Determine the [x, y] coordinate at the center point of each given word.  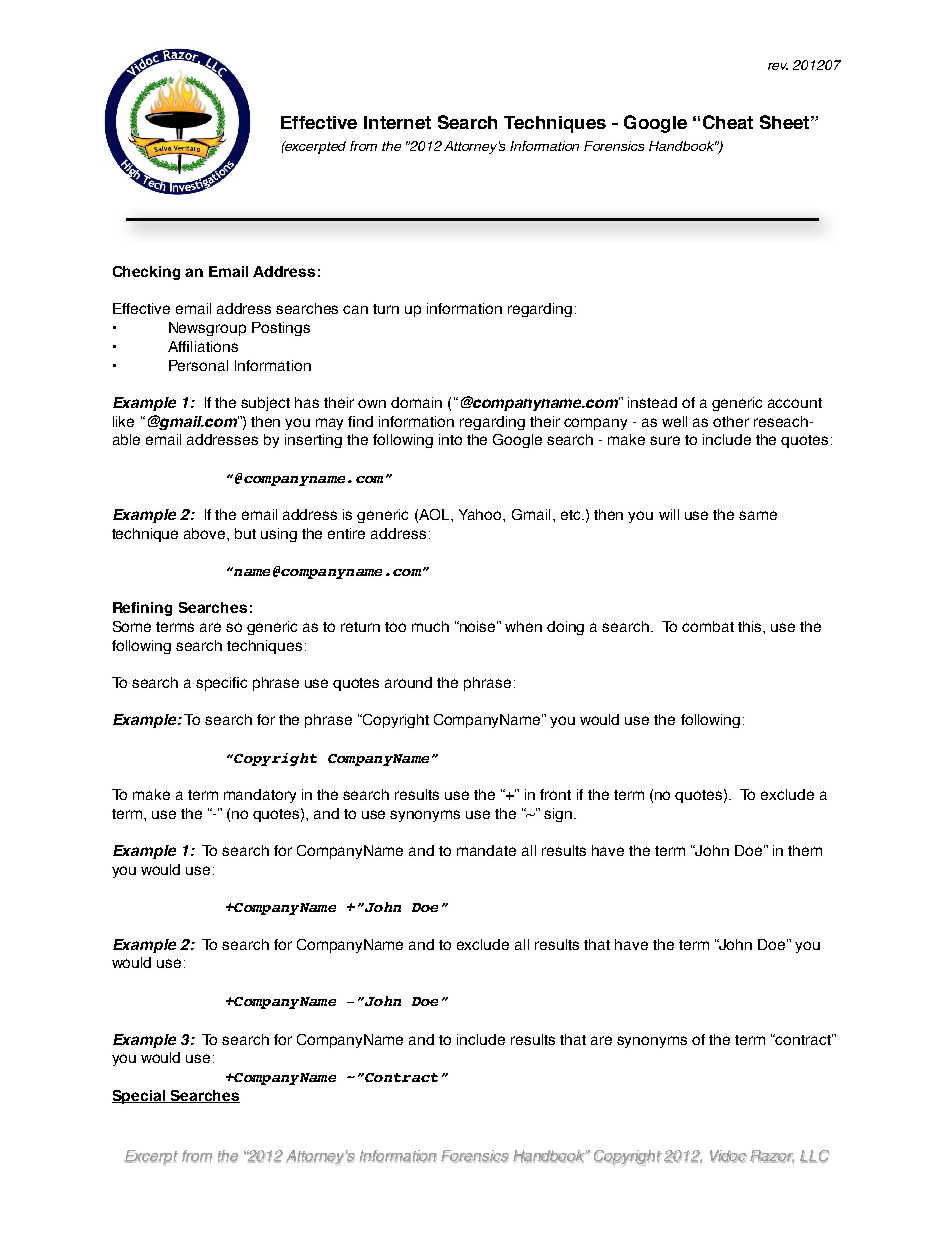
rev [778, 66]
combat [708, 626]
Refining [142, 609]
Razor [772, 1156]
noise [478, 626]
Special [140, 1097]
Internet [397, 122]
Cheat [728, 122]
